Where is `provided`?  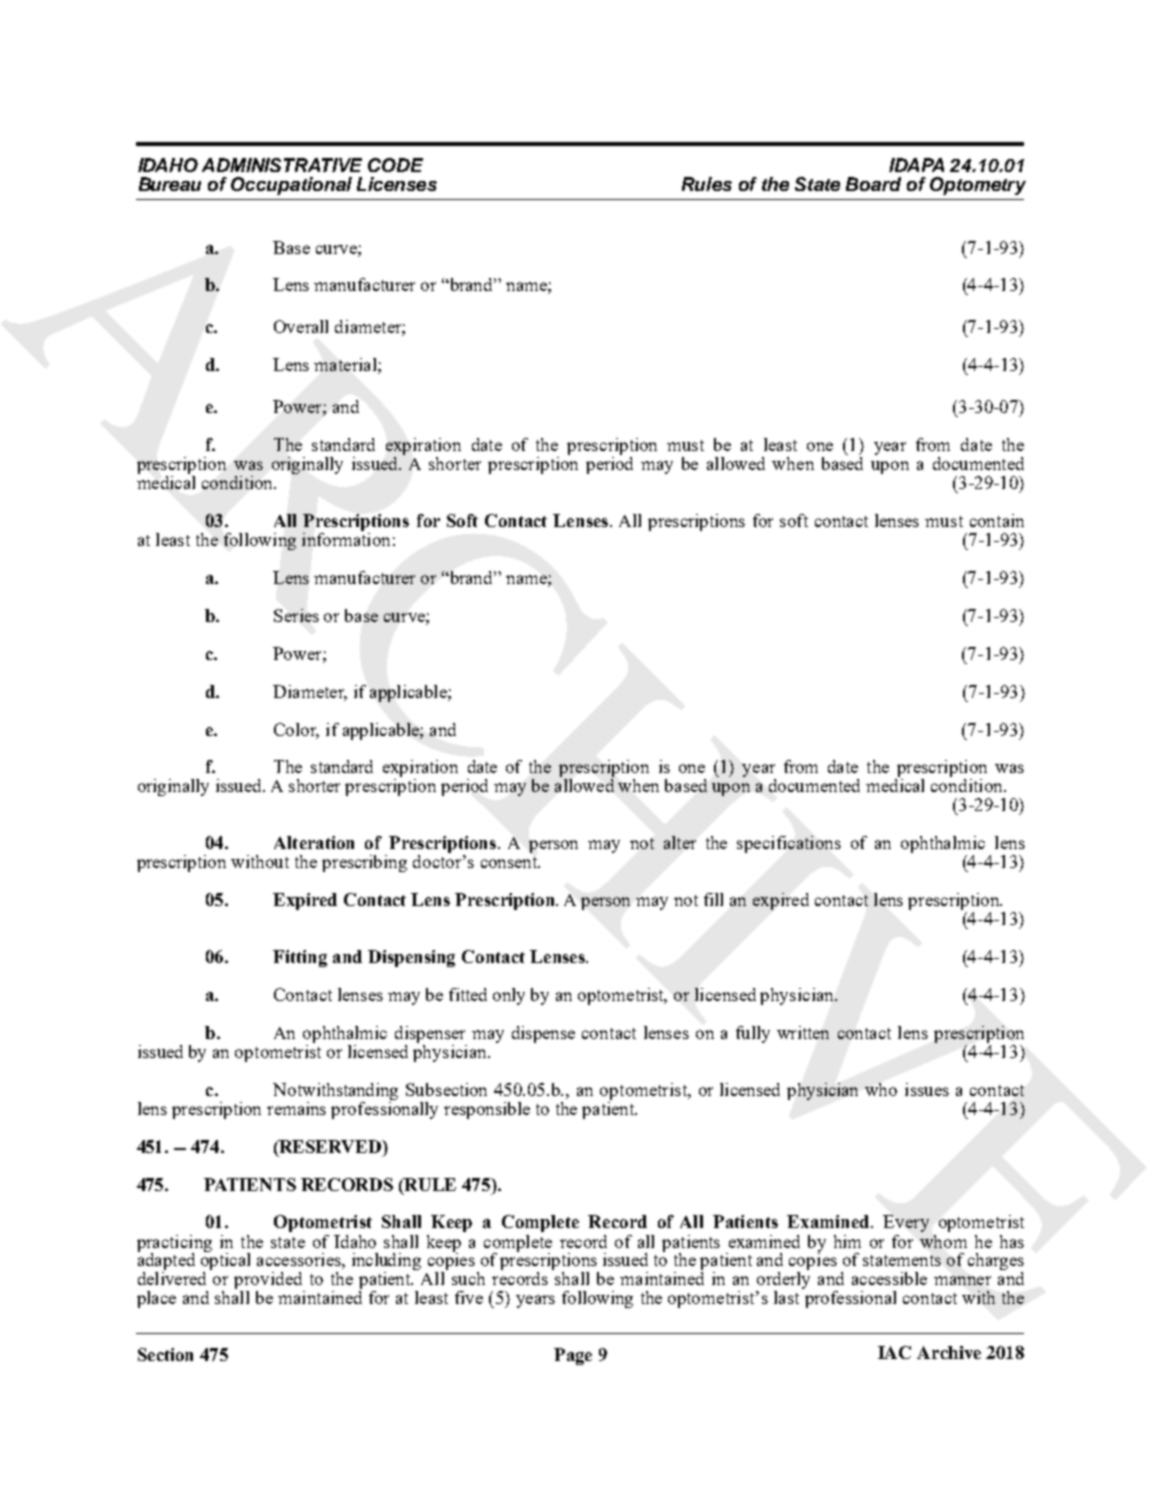 provided is located at coordinates (269, 1282).
